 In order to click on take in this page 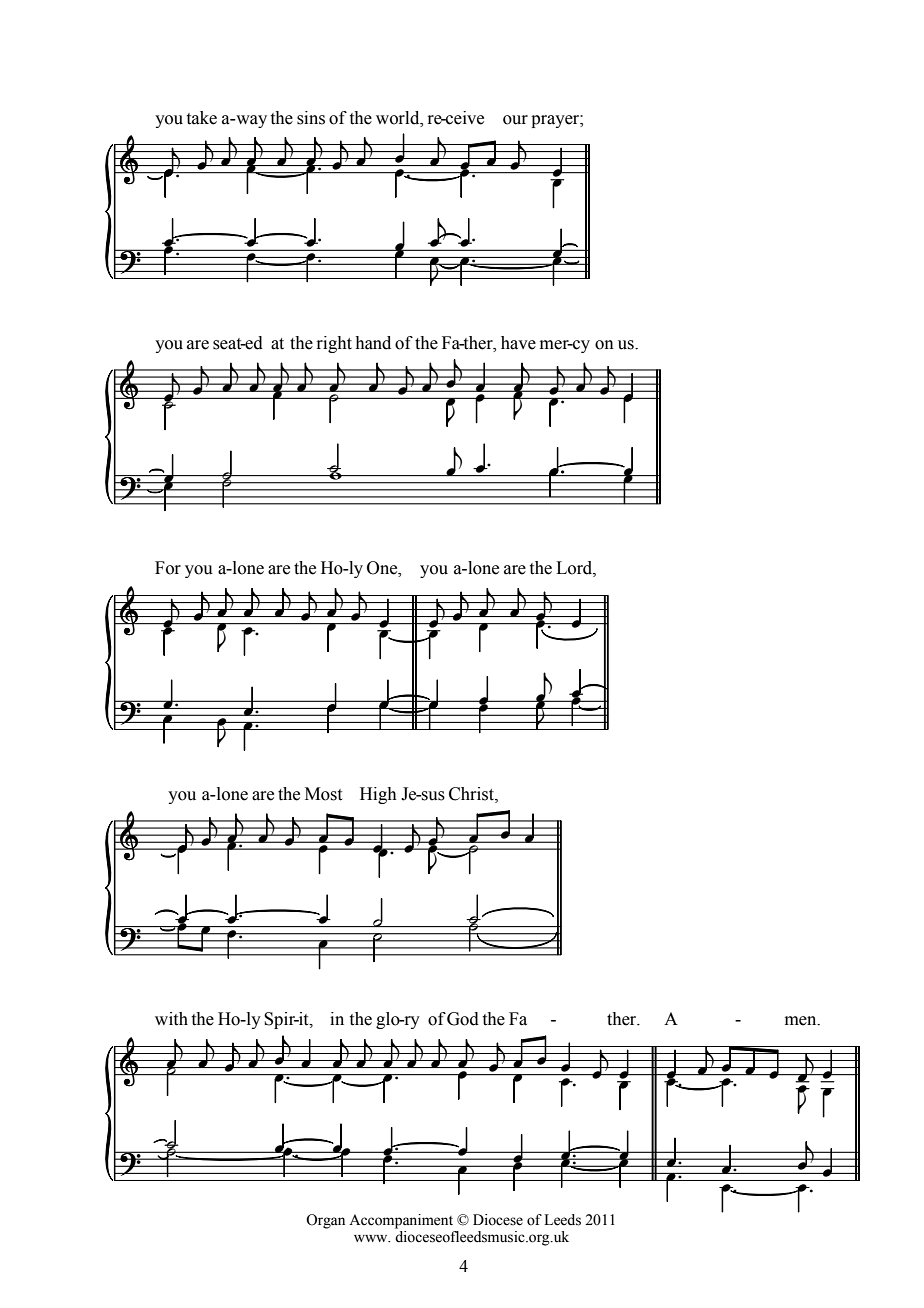, I will do `click(202, 118)`.
